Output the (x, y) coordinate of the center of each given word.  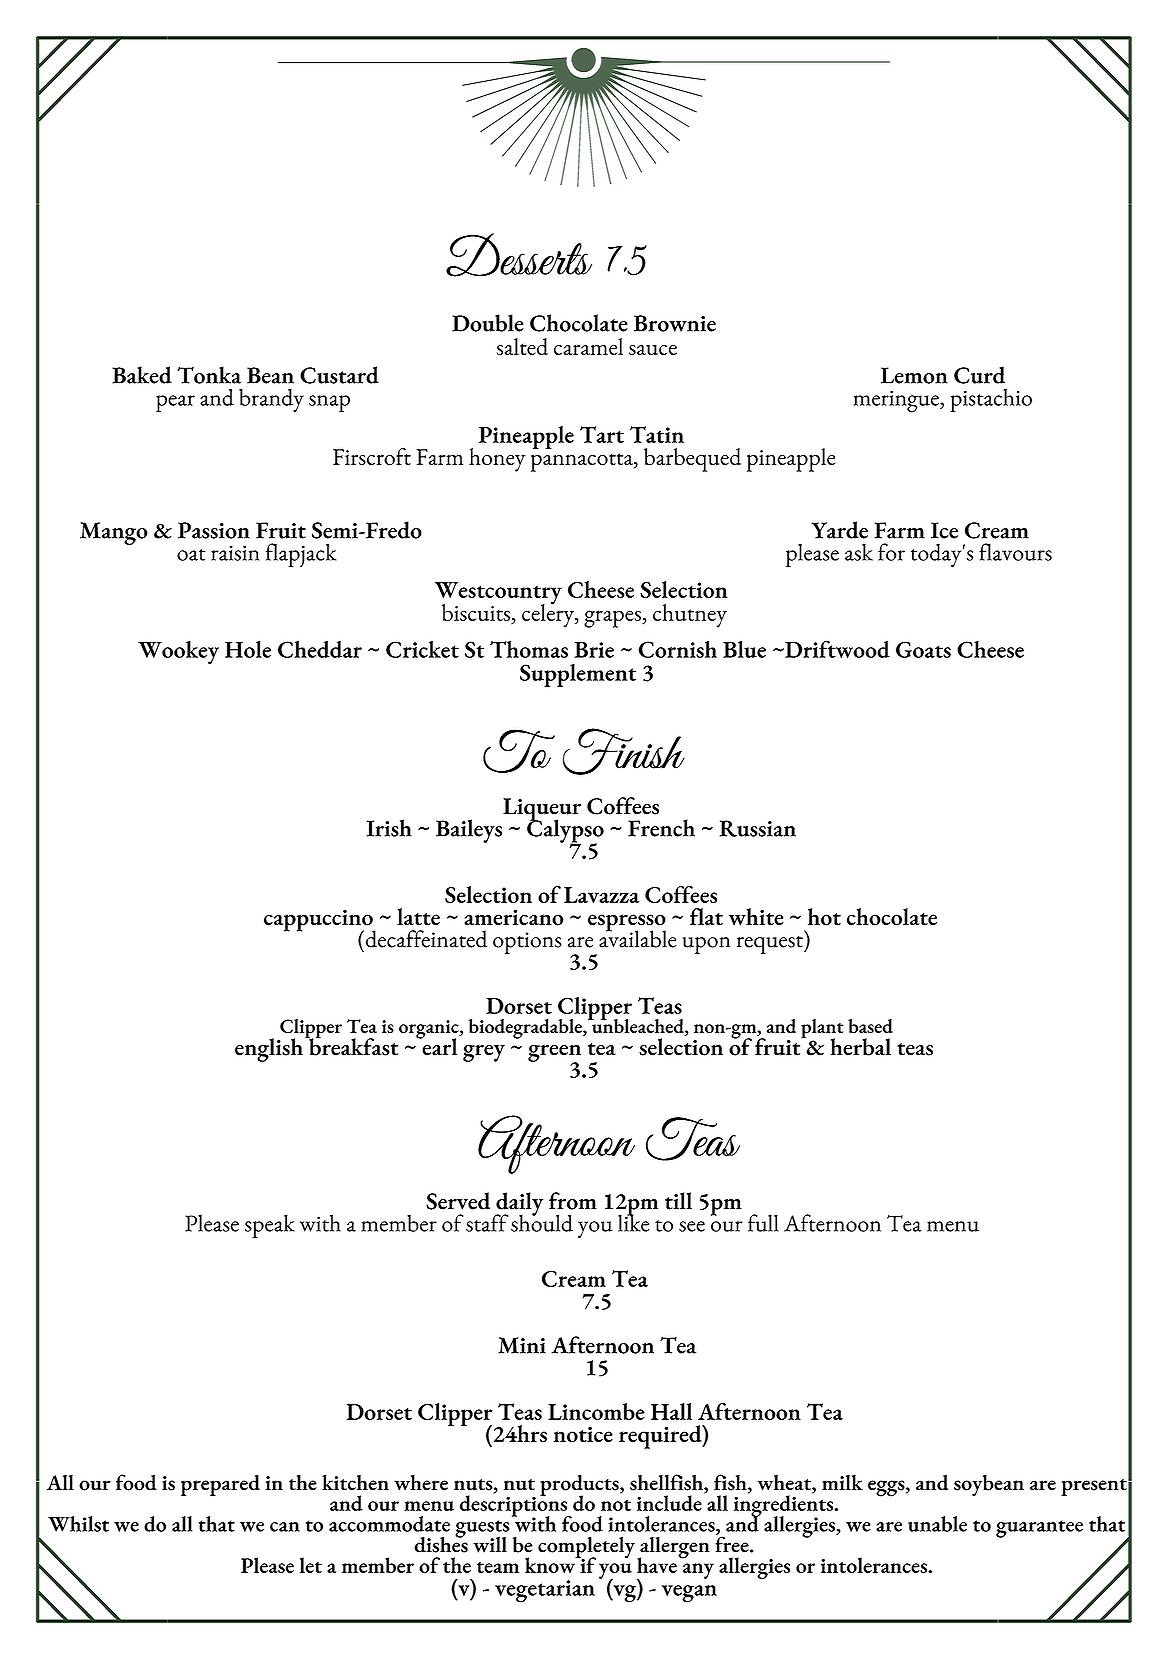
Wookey (178, 653)
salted (522, 346)
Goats (923, 649)
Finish (624, 751)
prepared (220, 1485)
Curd (979, 375)
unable (937, 1524)
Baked (142, 375)
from (573, 1201)
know (551, 1565)
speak (270, 1226)
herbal (860, 1047)
